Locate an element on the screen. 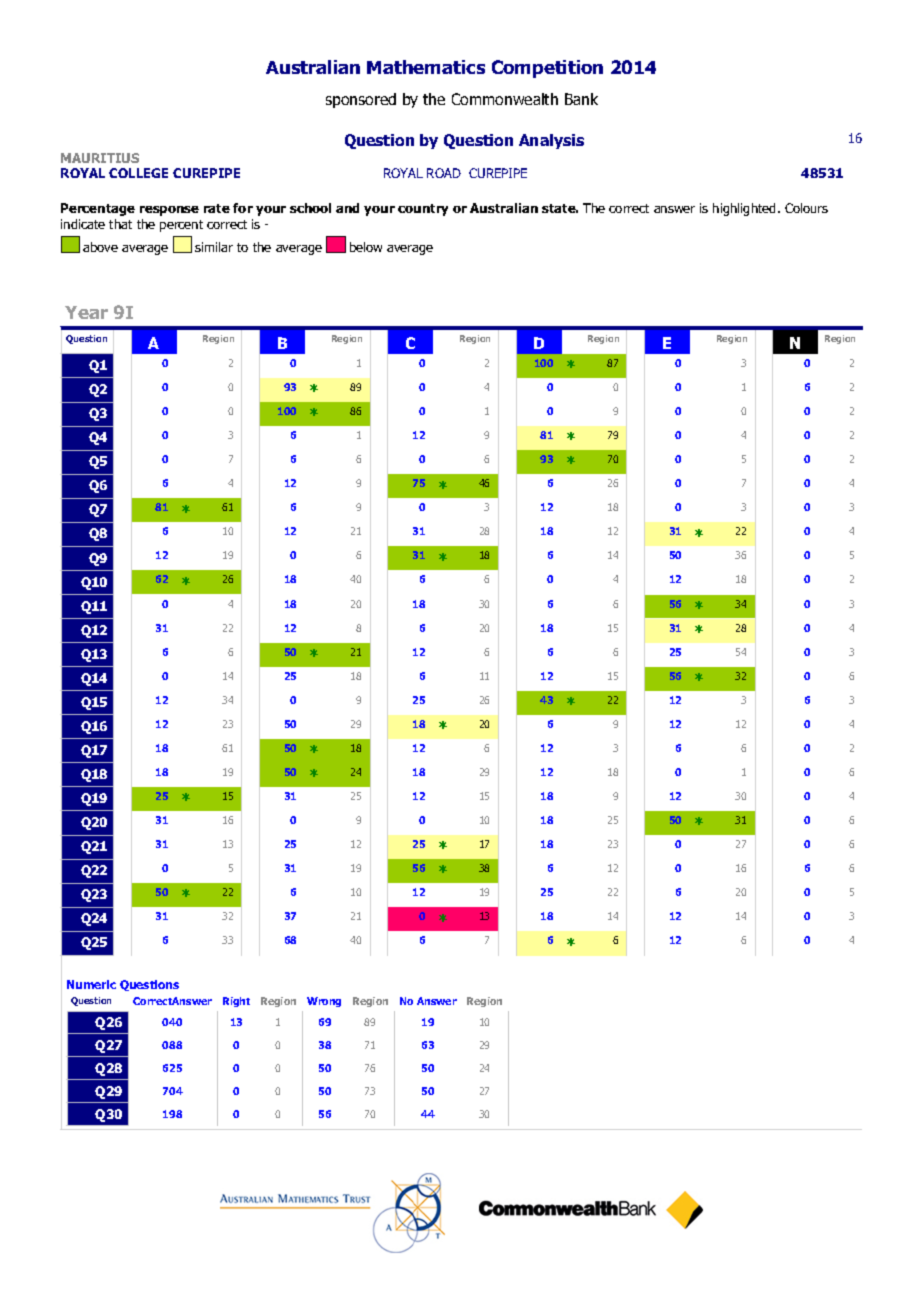 This screenshot has height=1308, width=924. Wrong is located at coordinates (324, 1002).
